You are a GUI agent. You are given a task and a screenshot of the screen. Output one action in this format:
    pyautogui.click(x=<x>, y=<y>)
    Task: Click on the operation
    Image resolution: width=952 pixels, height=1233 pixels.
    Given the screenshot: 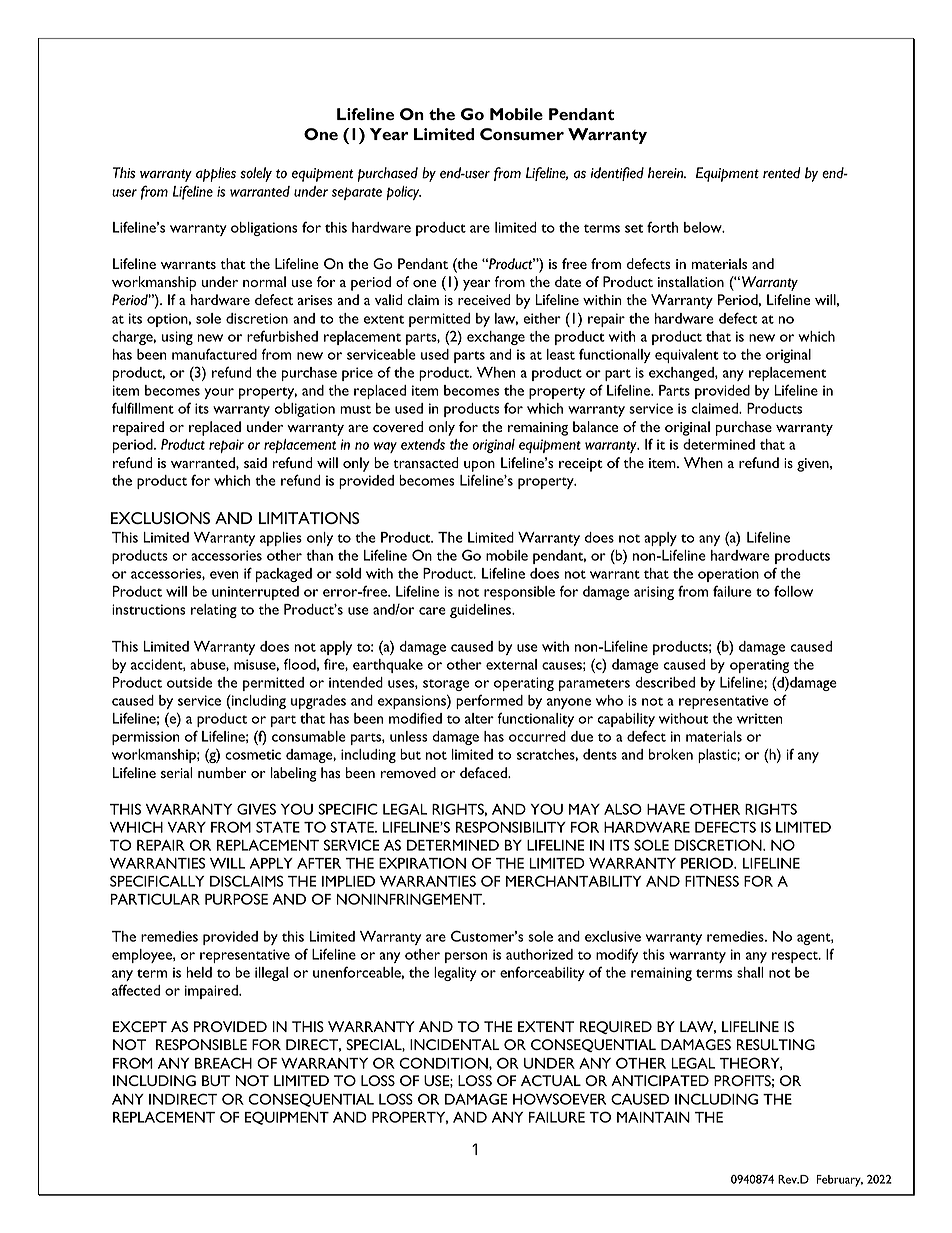 What is the action you would take?
    pyautogui.click(x=728, y=575)
